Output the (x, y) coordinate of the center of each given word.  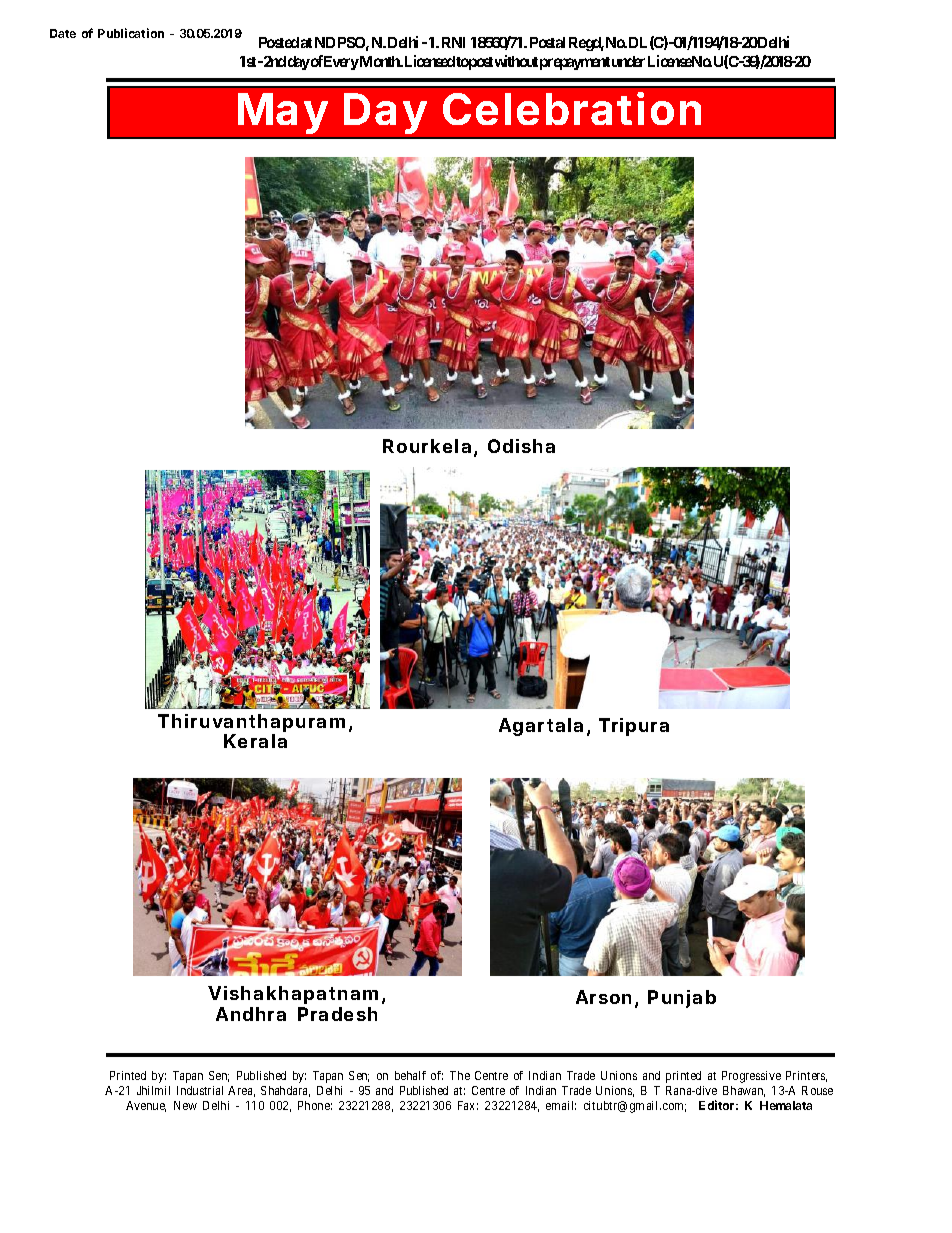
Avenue (146, 1106)
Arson (603, 997)
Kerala (255, 741)
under (628, 61)
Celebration (572, 108)
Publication (131, 33)
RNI (453, 42)
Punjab (682, 999)
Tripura (634, 727)
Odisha (521, 446)
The (460, 1075)
